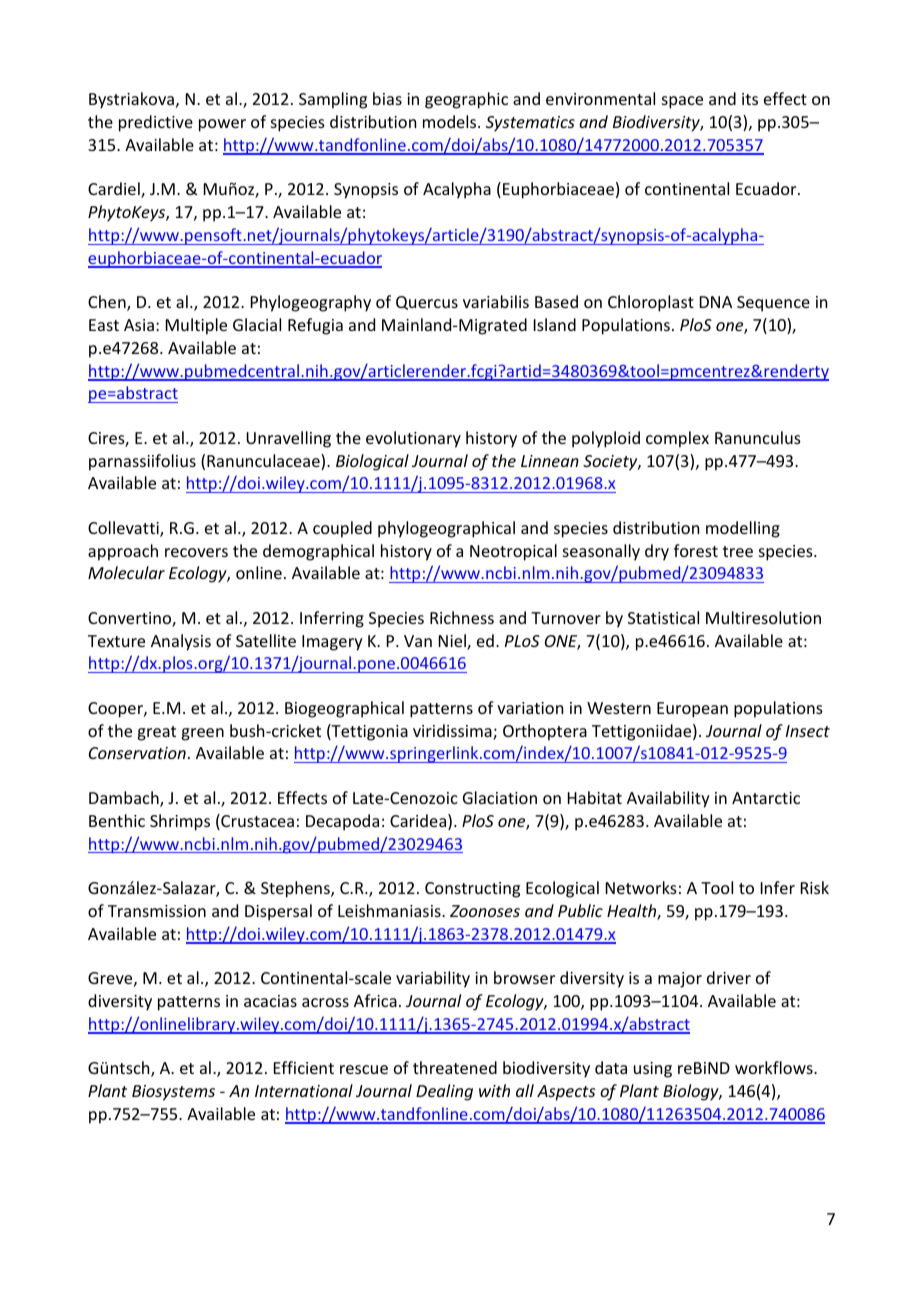 The height and width of the image is (1309, 924). What do you see at coordinates (413, 439) in the image?
I see `evolutionary` at bounding box center [413, 439].
